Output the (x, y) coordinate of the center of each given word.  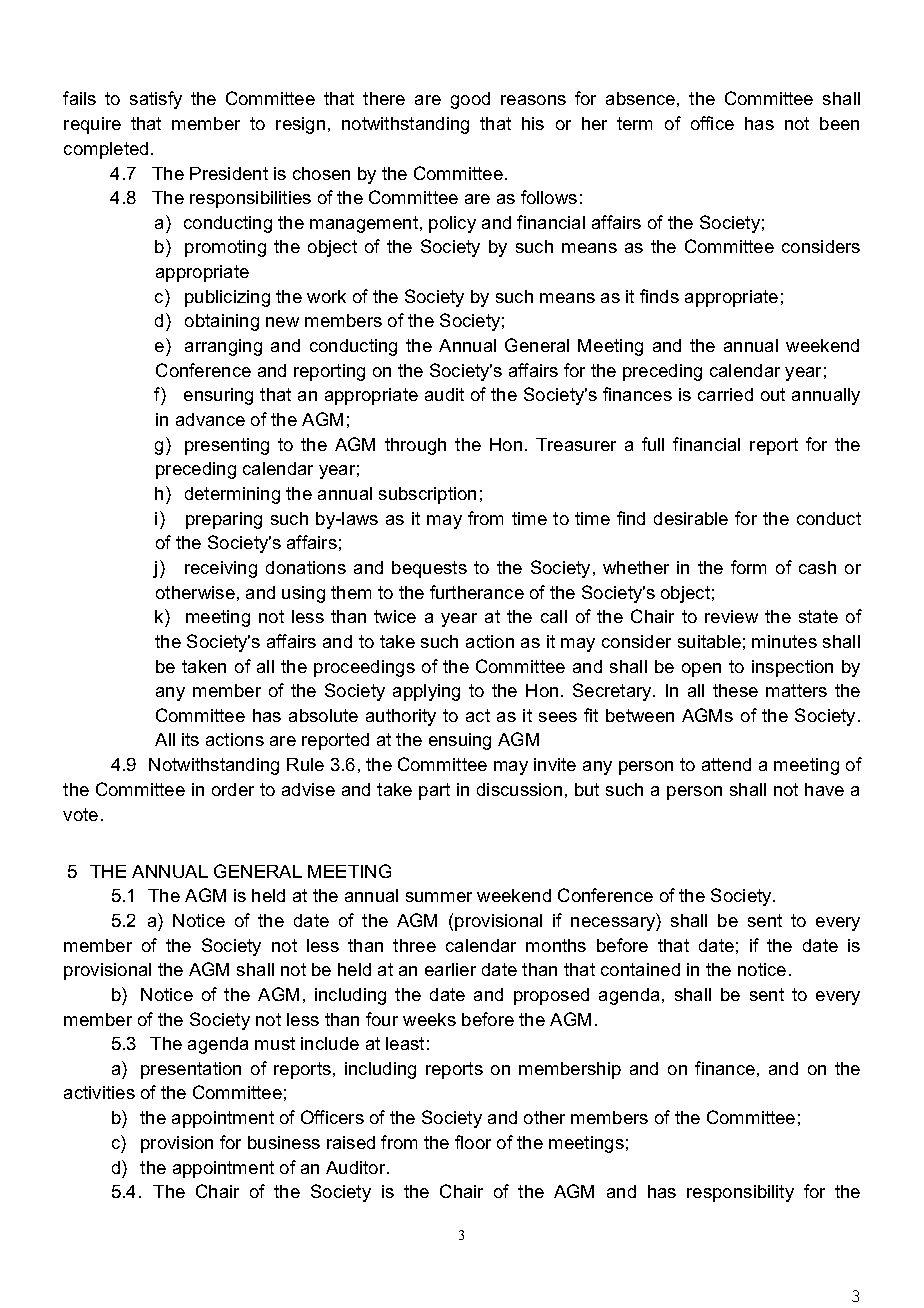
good (470, 100)
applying (426, 692)
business (284, 1142)
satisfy (156, 100)
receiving (221, 569)
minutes (784, 641)
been (839, 123)
